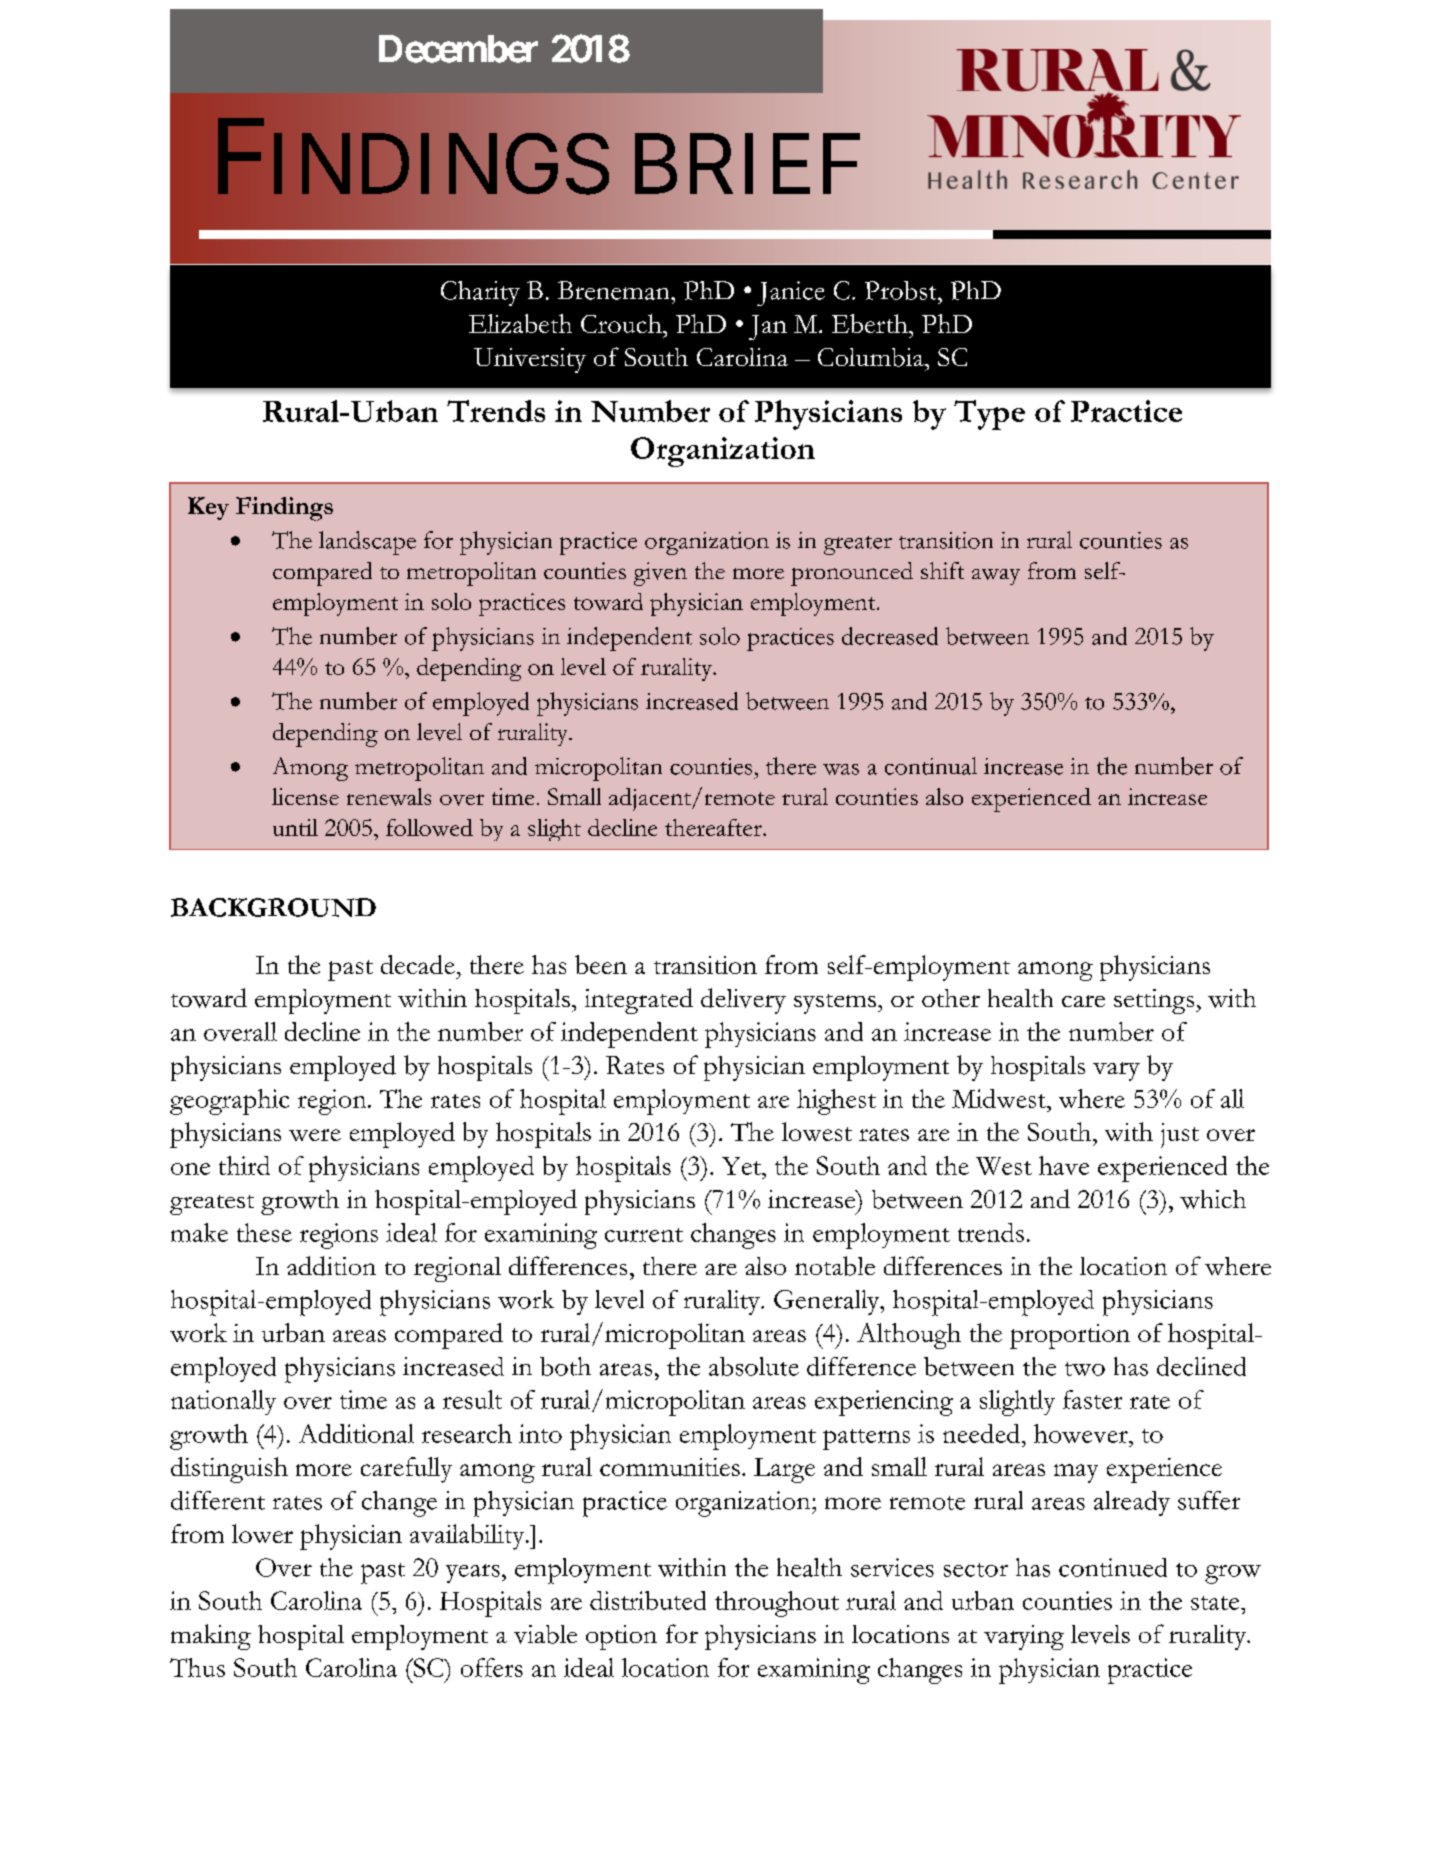 The image size is (1445, 1870). I want to click on landscape, so click(367, 543).
